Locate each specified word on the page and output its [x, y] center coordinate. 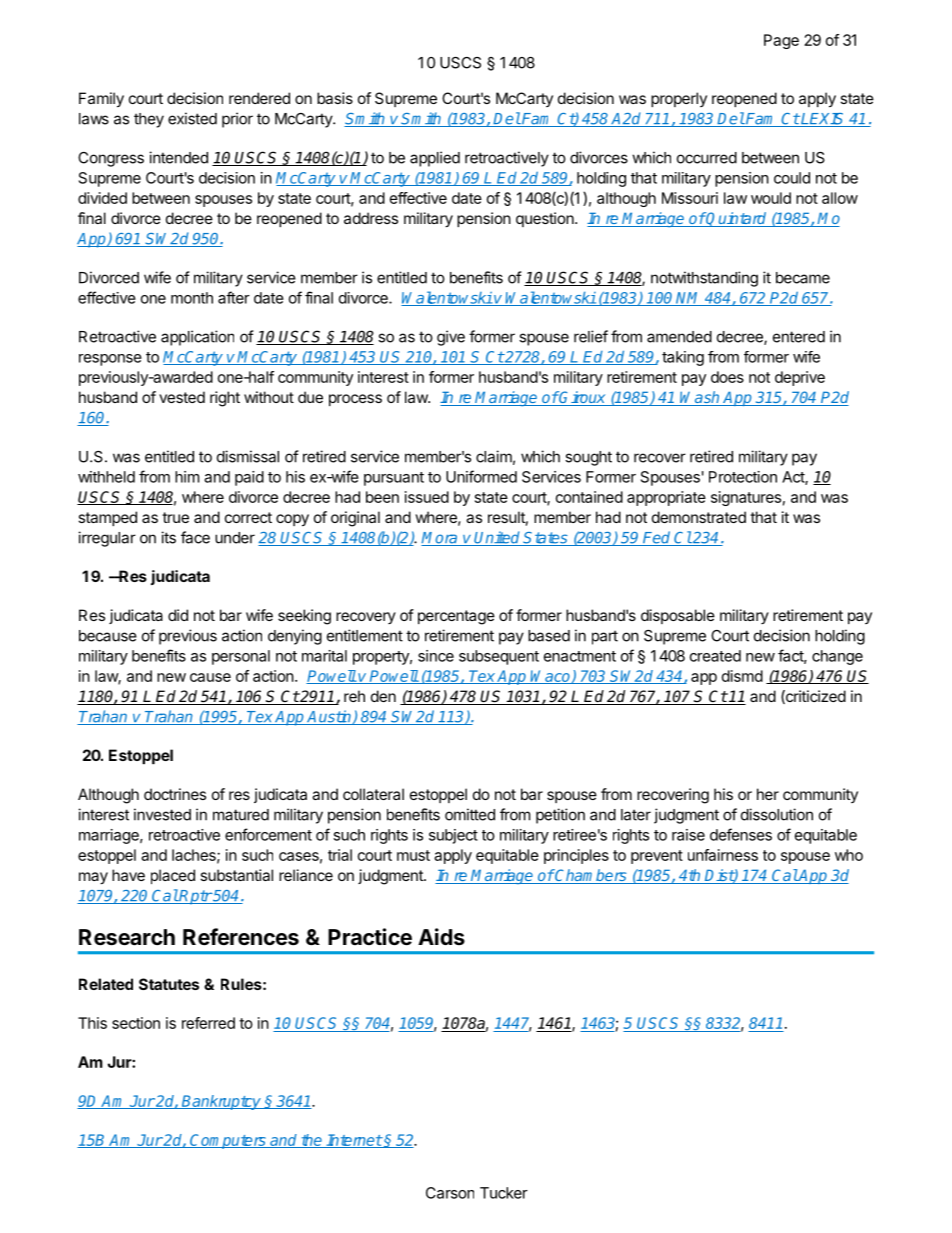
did [178, 615]
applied [435, 159]
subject [453, 836]
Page [781, 41]
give [451, 338]
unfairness [723, 855]
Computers [228, 1141]
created [715, 656]
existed [192, 118]
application [197, 338]
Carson [450, 1193]
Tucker [504, 1193]
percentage [456, 617]
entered [799, 337]
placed [173, 876]
